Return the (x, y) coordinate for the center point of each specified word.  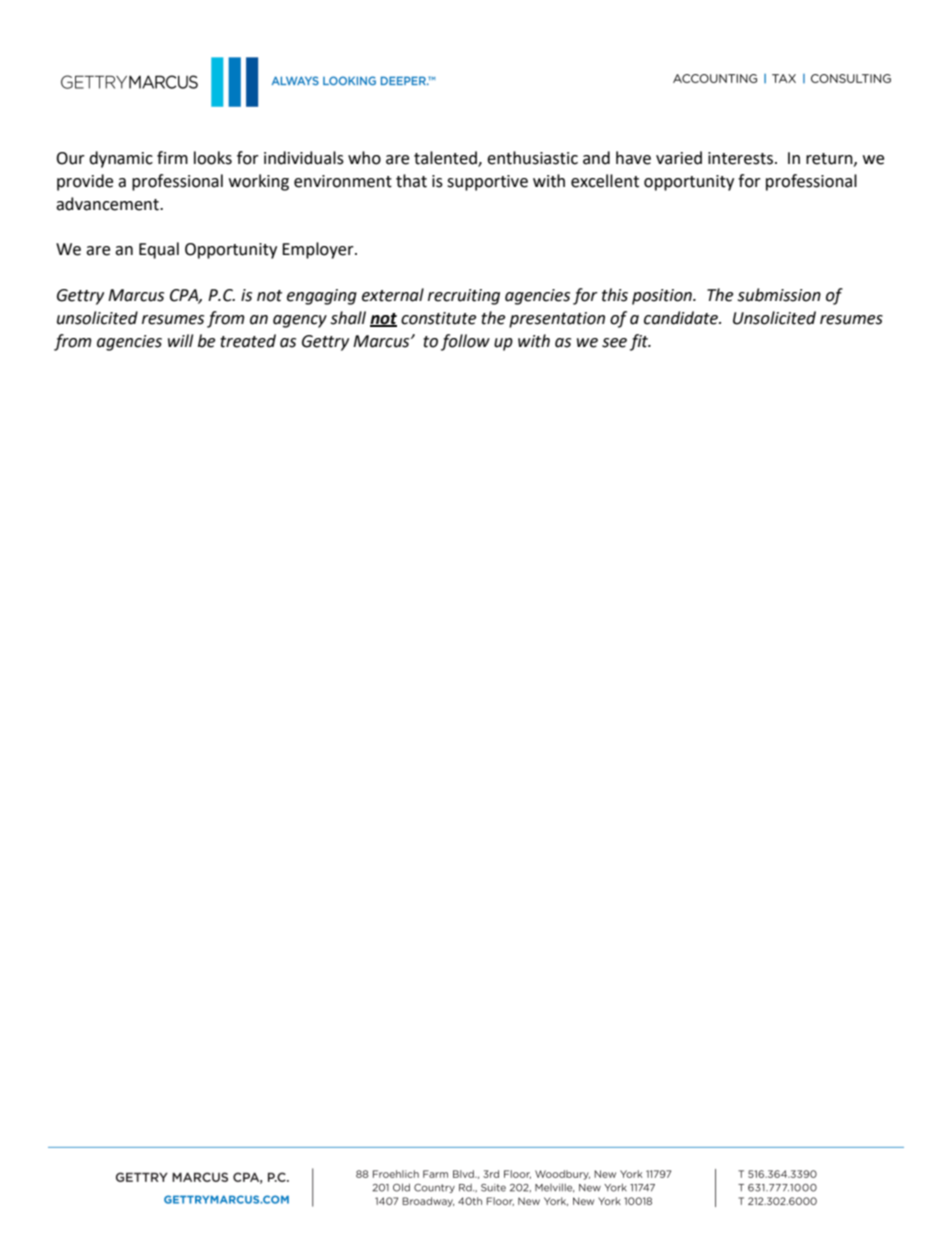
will (180, 340)
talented (446, 159)
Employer (319, 250)
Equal (159, 250)
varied (679, 158)
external (393, 295)
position (663, 297)
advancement (108, 204)
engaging (322, 297)
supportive (487, 183)
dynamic (121, 159)
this (615, 295)
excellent (605, 181)
